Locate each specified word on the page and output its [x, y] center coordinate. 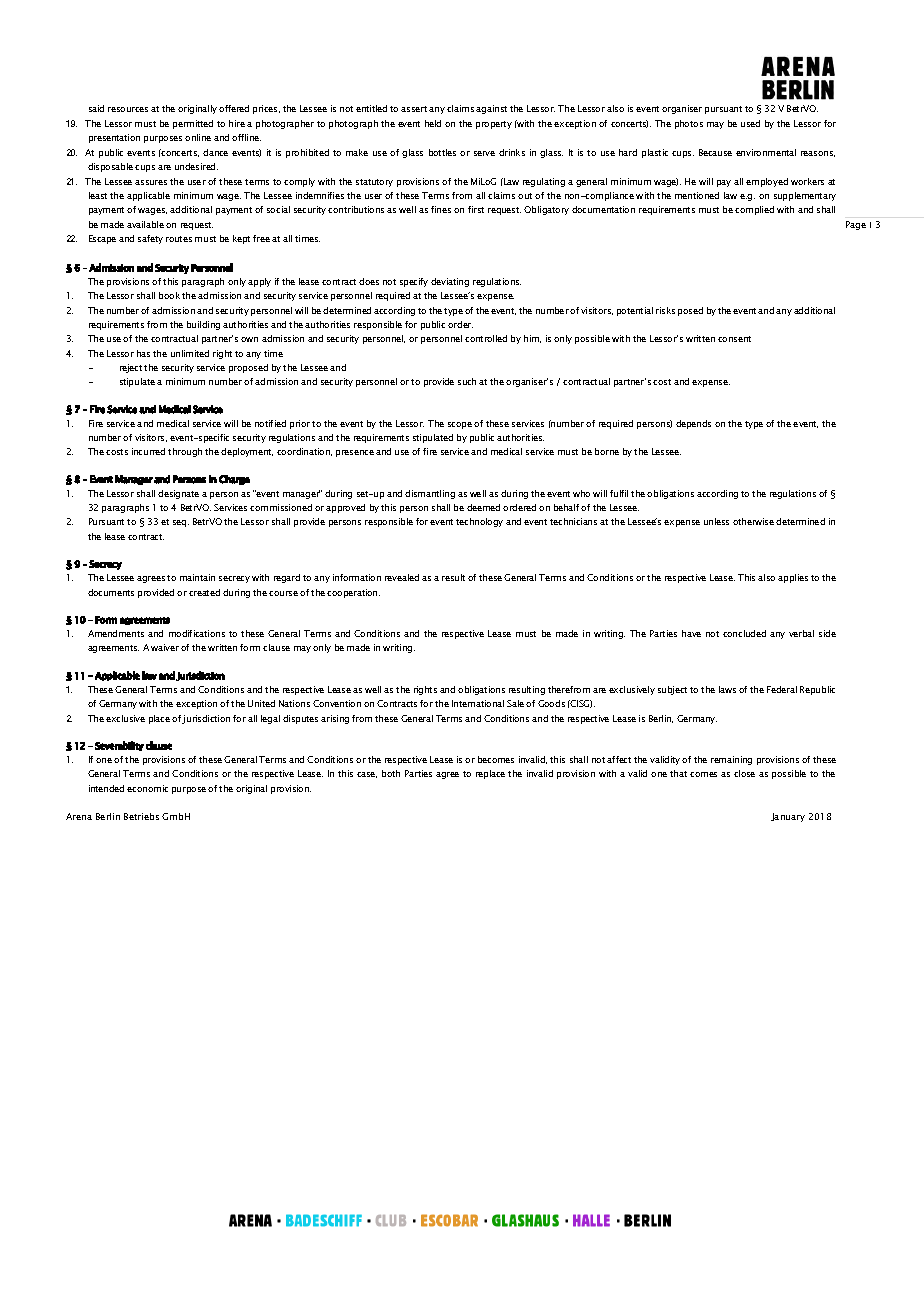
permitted [193, 124]
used [750, 123]
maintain [197, 577]
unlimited [190, 353]
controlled [486, 338]
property [494, 125]
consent [734, 339]
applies [793, 578]
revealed [402, 577]
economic [147, 788]
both [391, 773]
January [788, 817]
